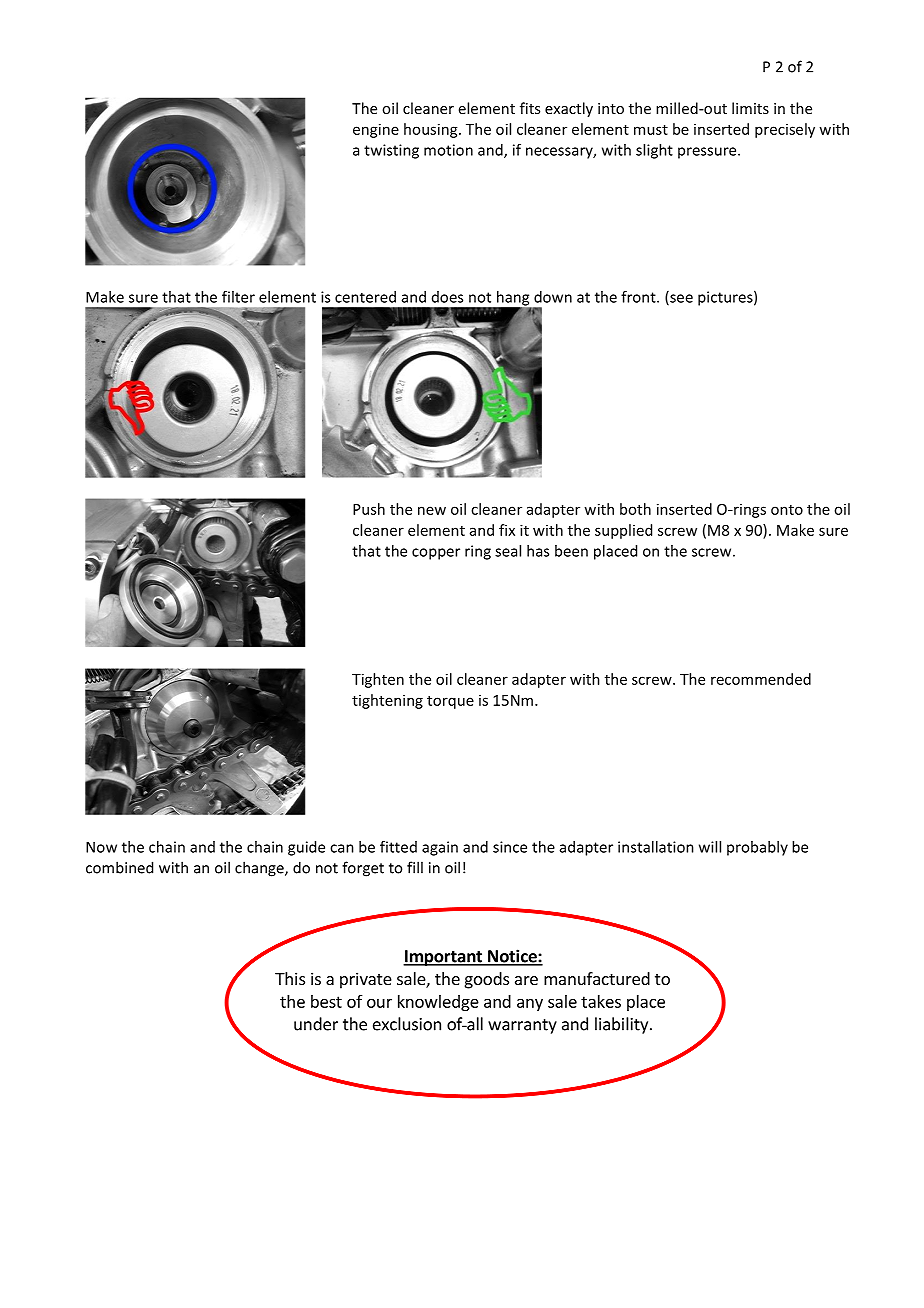 This document has height=1308, width=924. What do you see at coordinates (651, 130) in the document?
I see `must` at bounding box center [651, 130].
